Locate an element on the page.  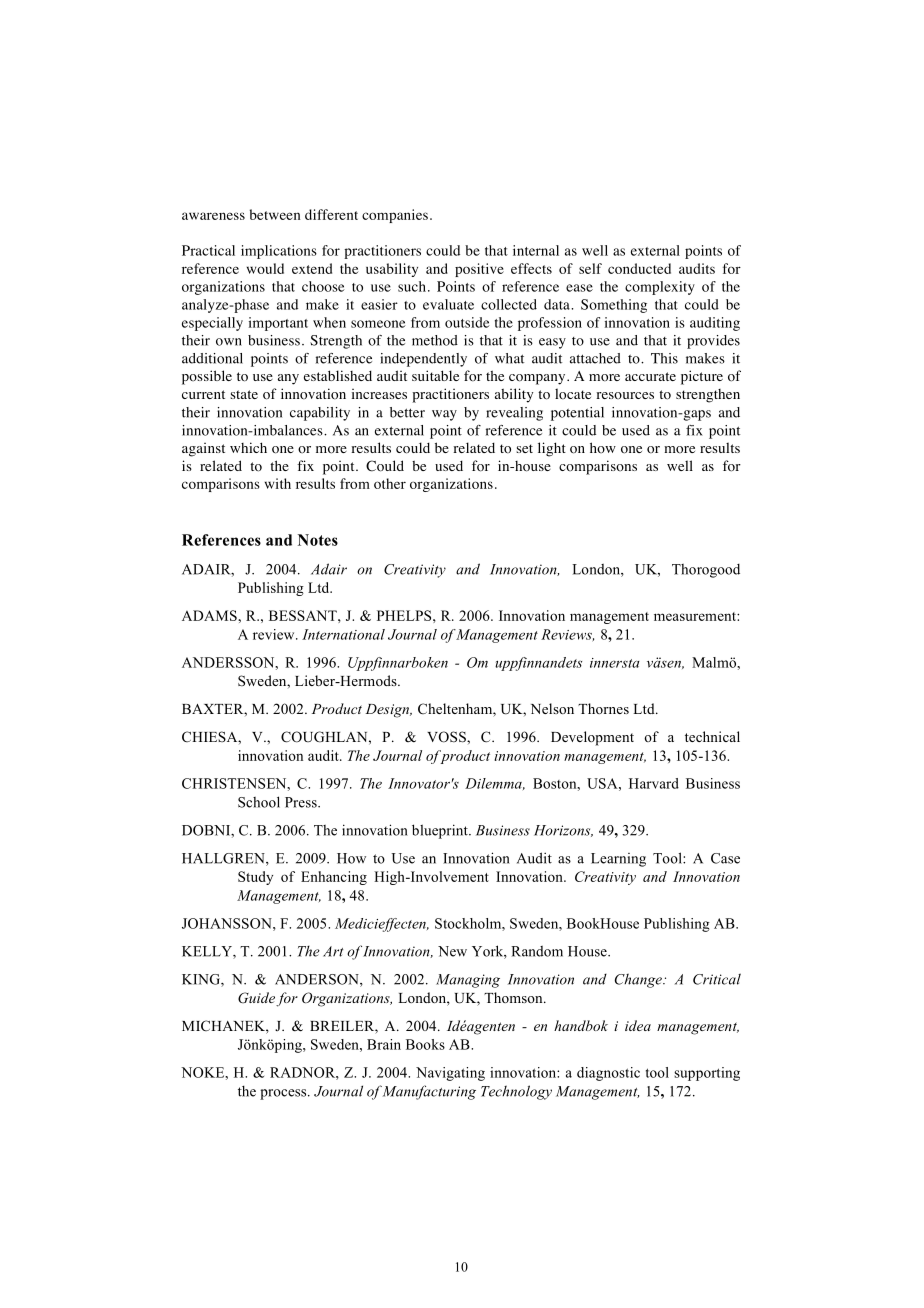
School is located at coordinates (259, 802).
